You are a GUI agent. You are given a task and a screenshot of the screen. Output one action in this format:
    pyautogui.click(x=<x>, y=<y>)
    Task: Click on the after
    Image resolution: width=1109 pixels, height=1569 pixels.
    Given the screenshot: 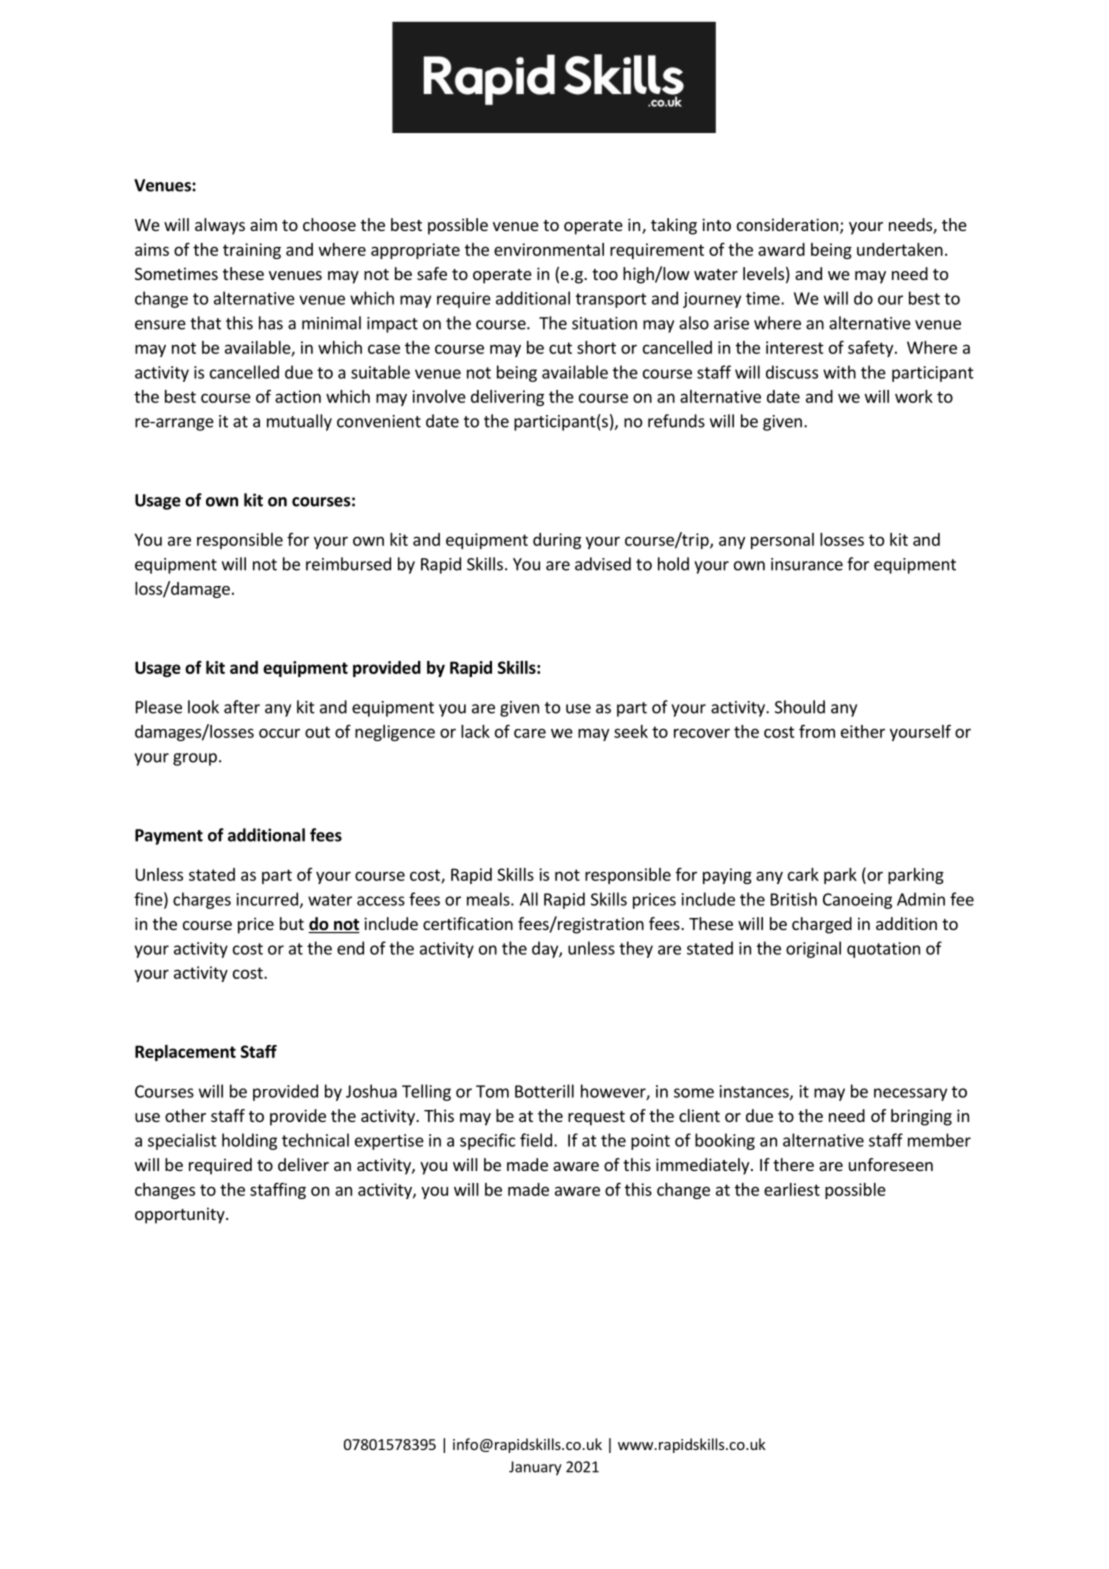 What is the action you would take?
    pyautogui.click(x=242, y=707)
